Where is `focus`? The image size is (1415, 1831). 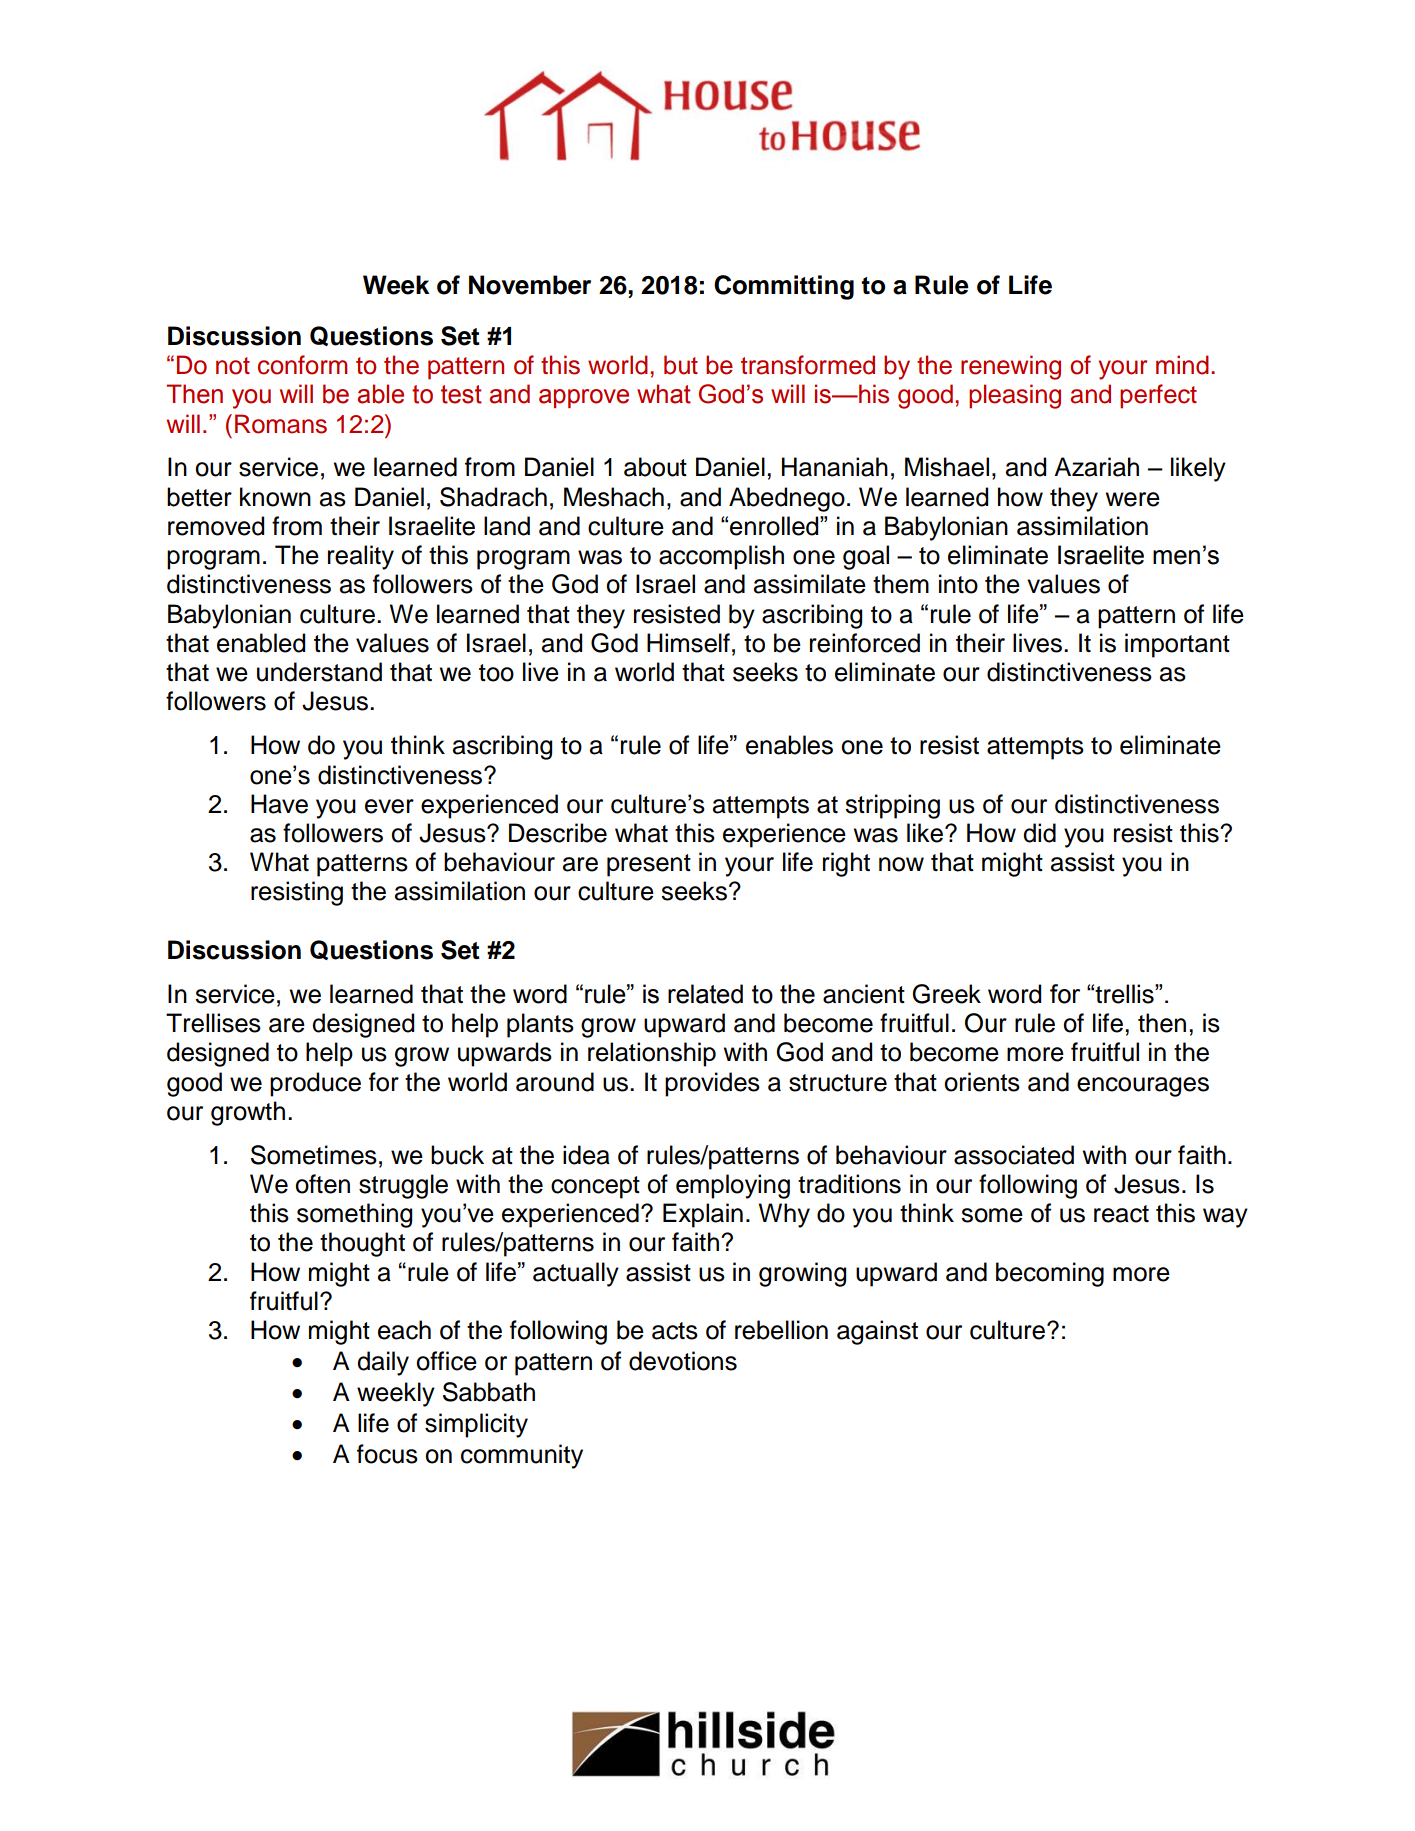 focus is located at coordinates (387, 1454).
